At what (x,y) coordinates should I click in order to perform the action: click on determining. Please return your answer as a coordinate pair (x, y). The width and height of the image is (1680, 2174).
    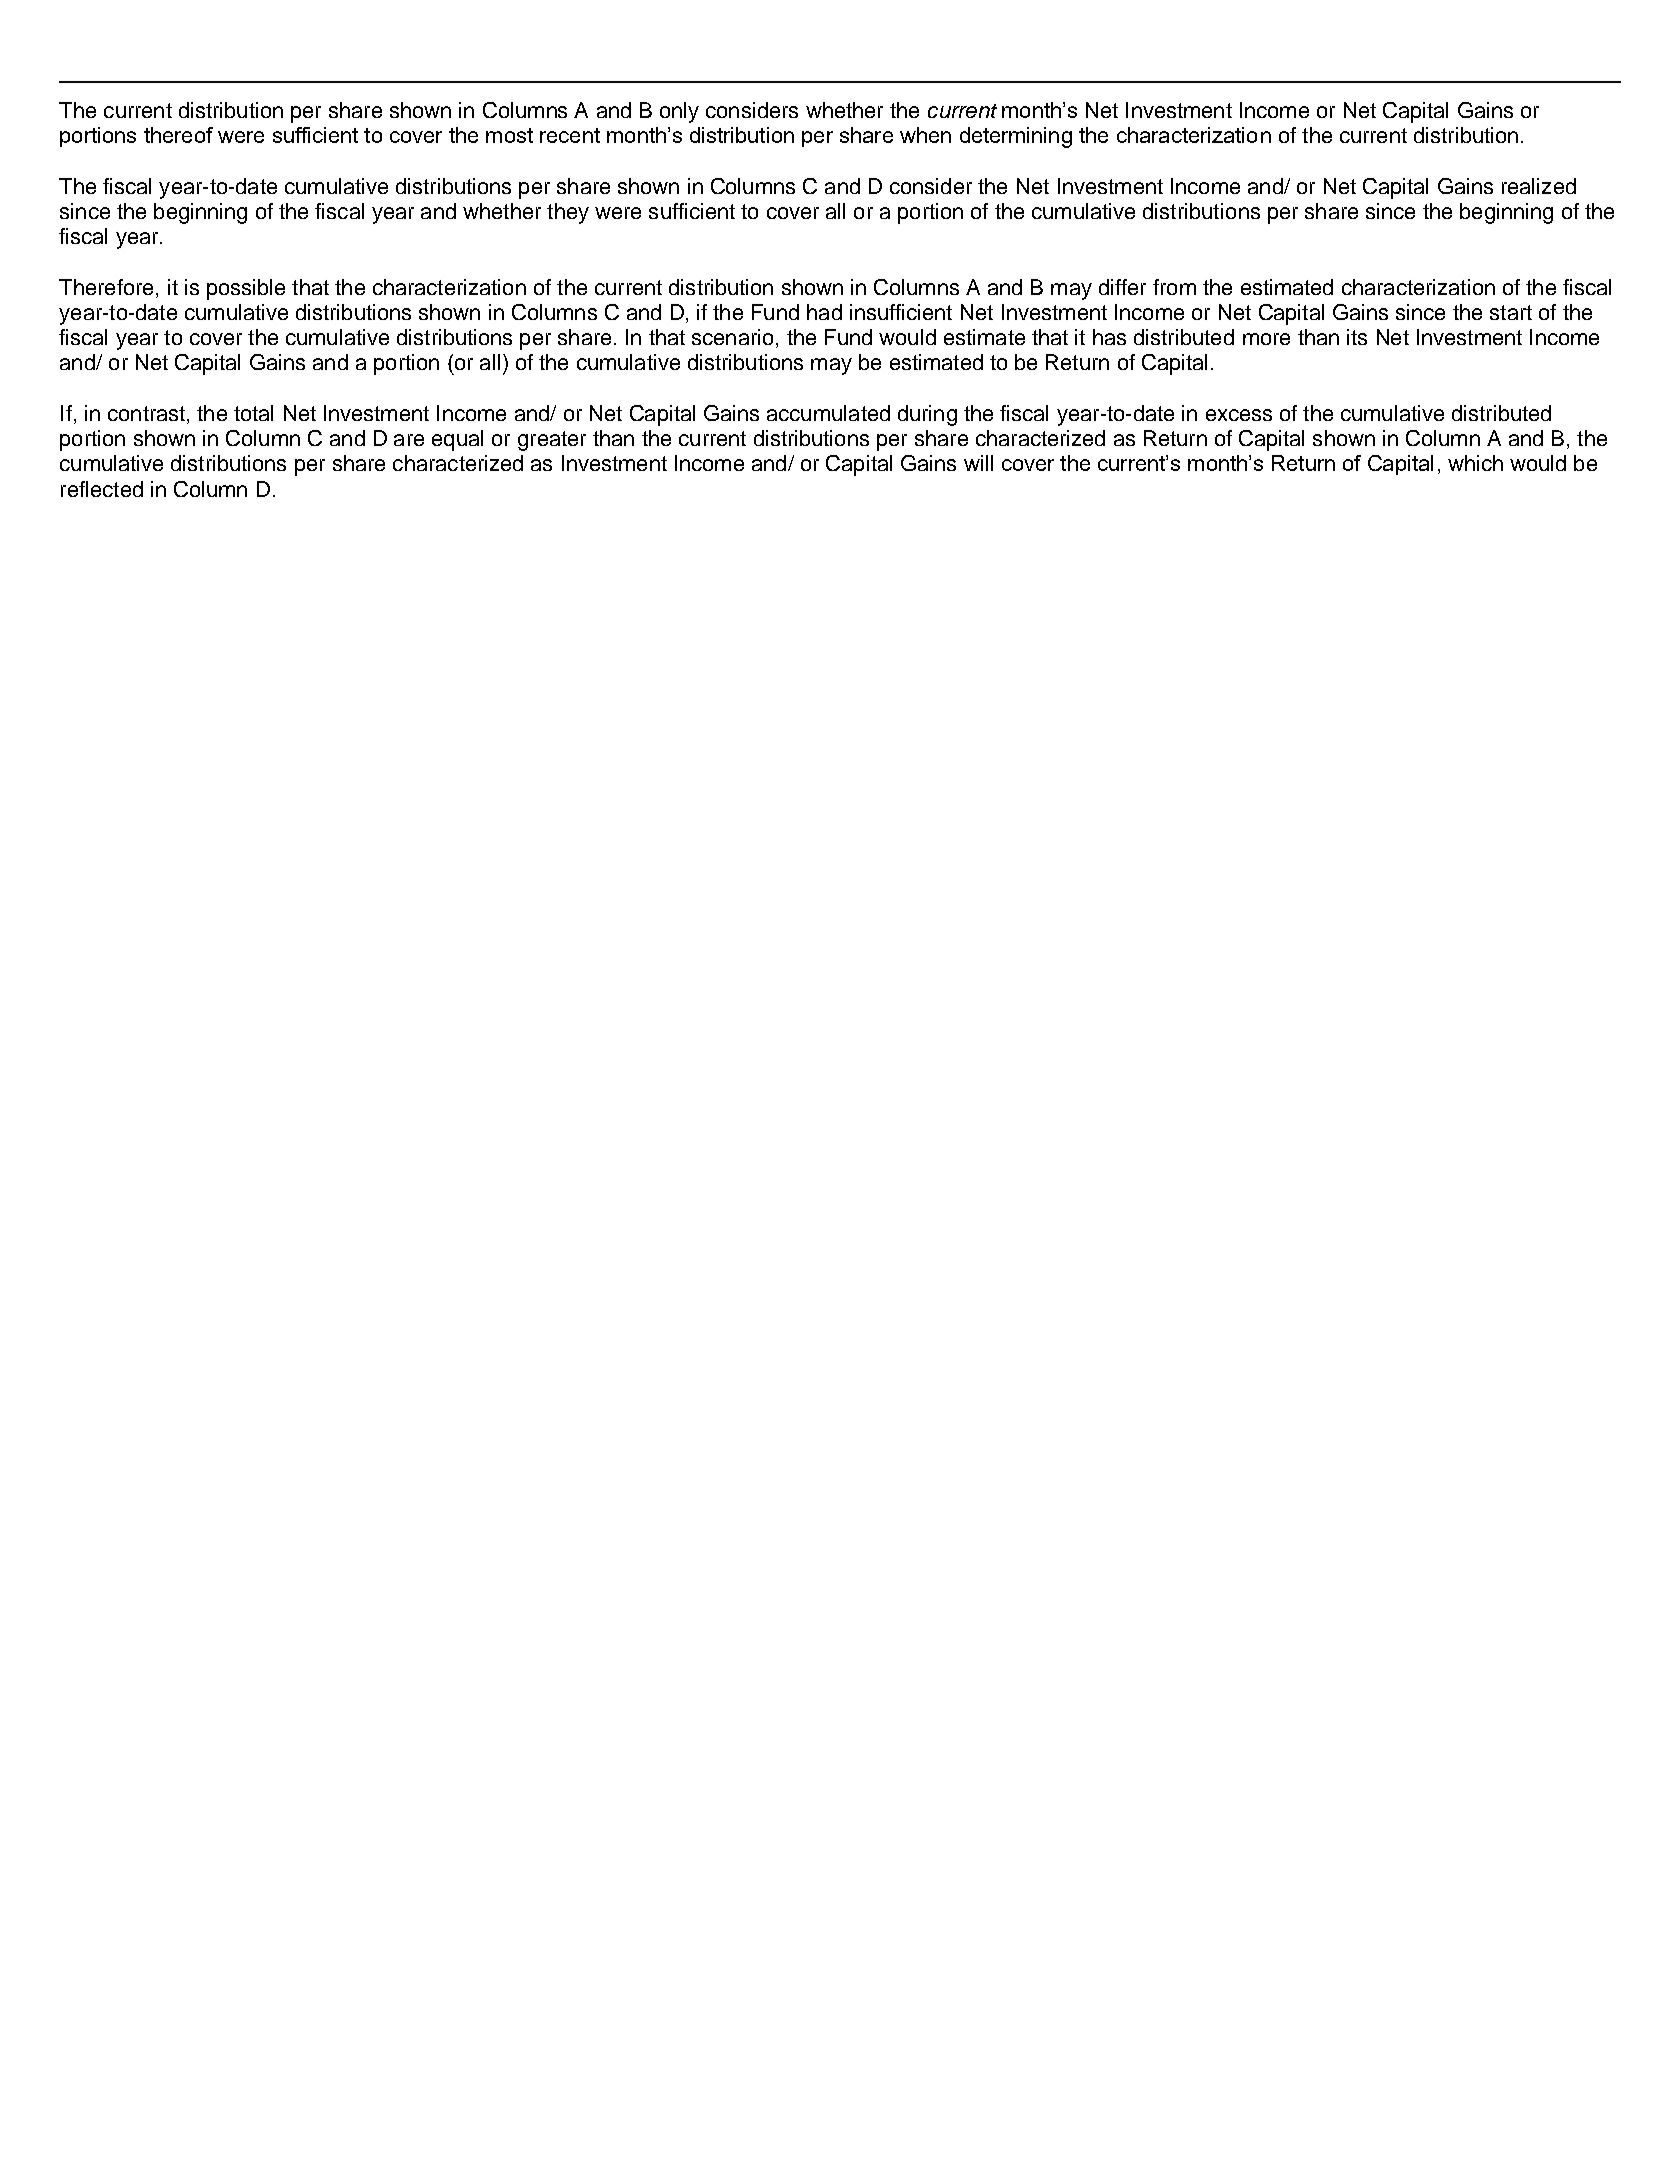
    Looking at the image, I should click on (1016, 137).
